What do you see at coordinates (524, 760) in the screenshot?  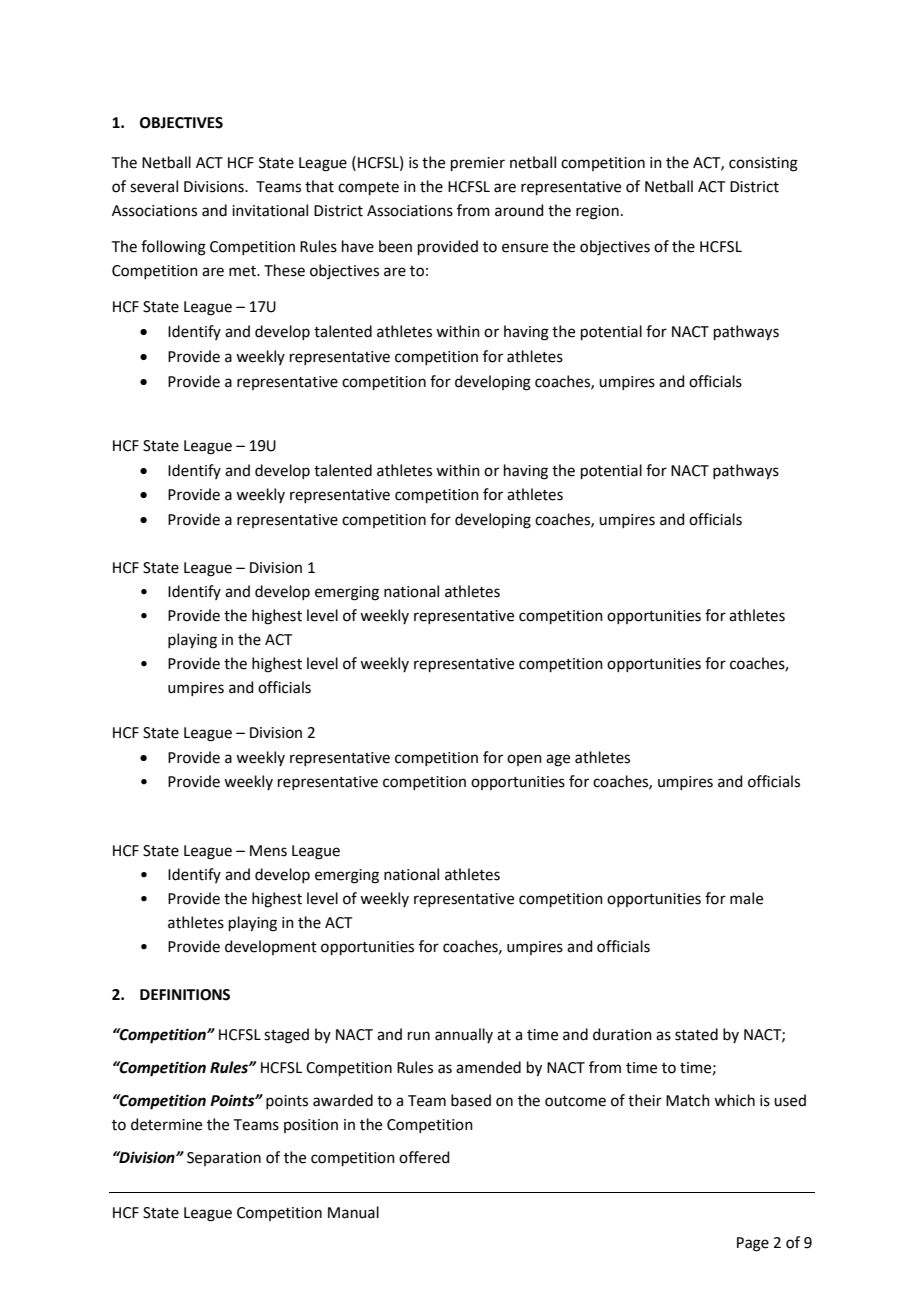 I see `open` at bounding box center [524, 760].
